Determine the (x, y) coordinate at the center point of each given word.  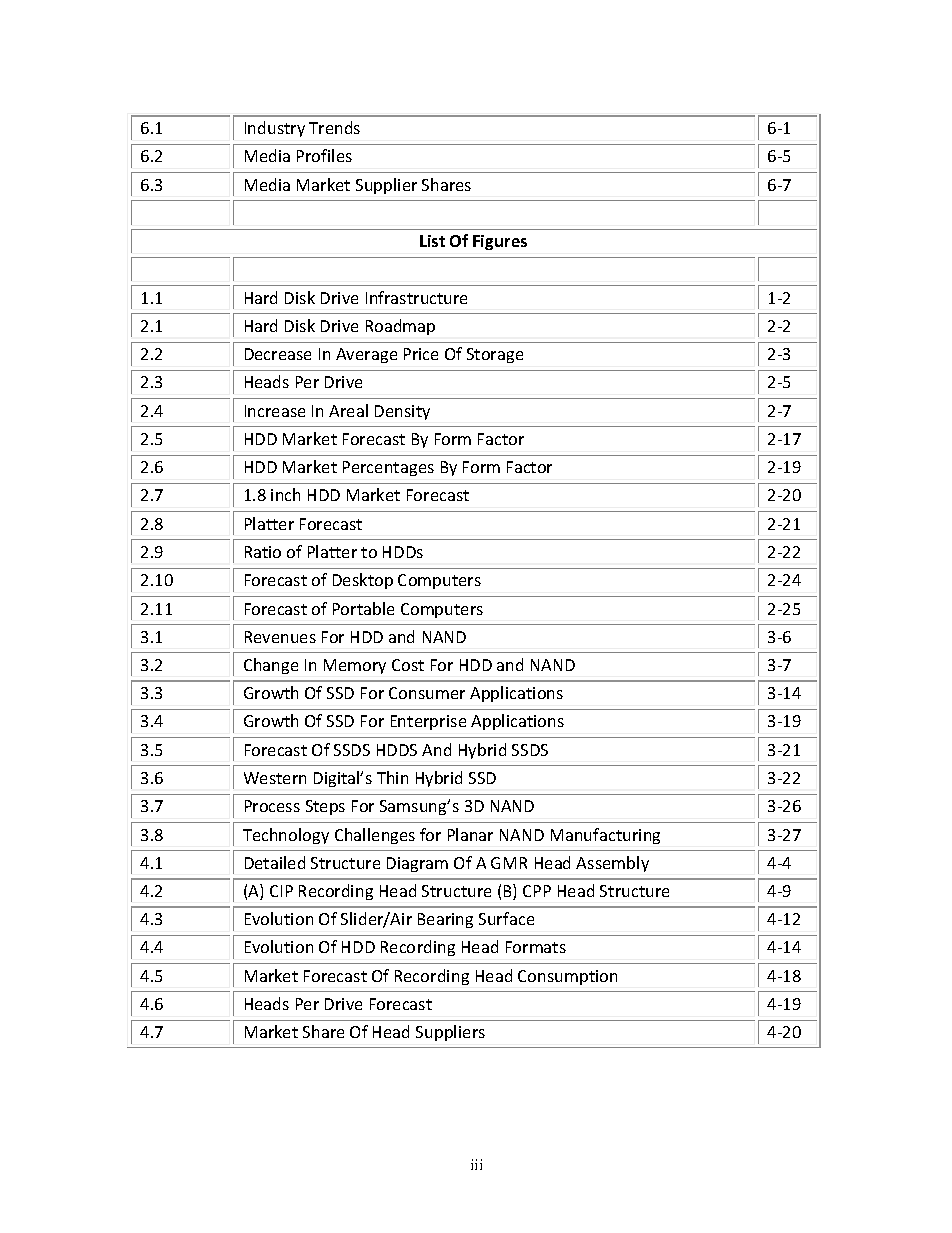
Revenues (280, 637)
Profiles (324, 155)
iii (476, 1164)
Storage (495, 355)
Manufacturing (605, 836)
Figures (500, 242)
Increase (275, 411)
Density (402, 412)
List (432, 241)
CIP (281, 891)
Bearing (445, 920)
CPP (537, 891)
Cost (408, 665)
